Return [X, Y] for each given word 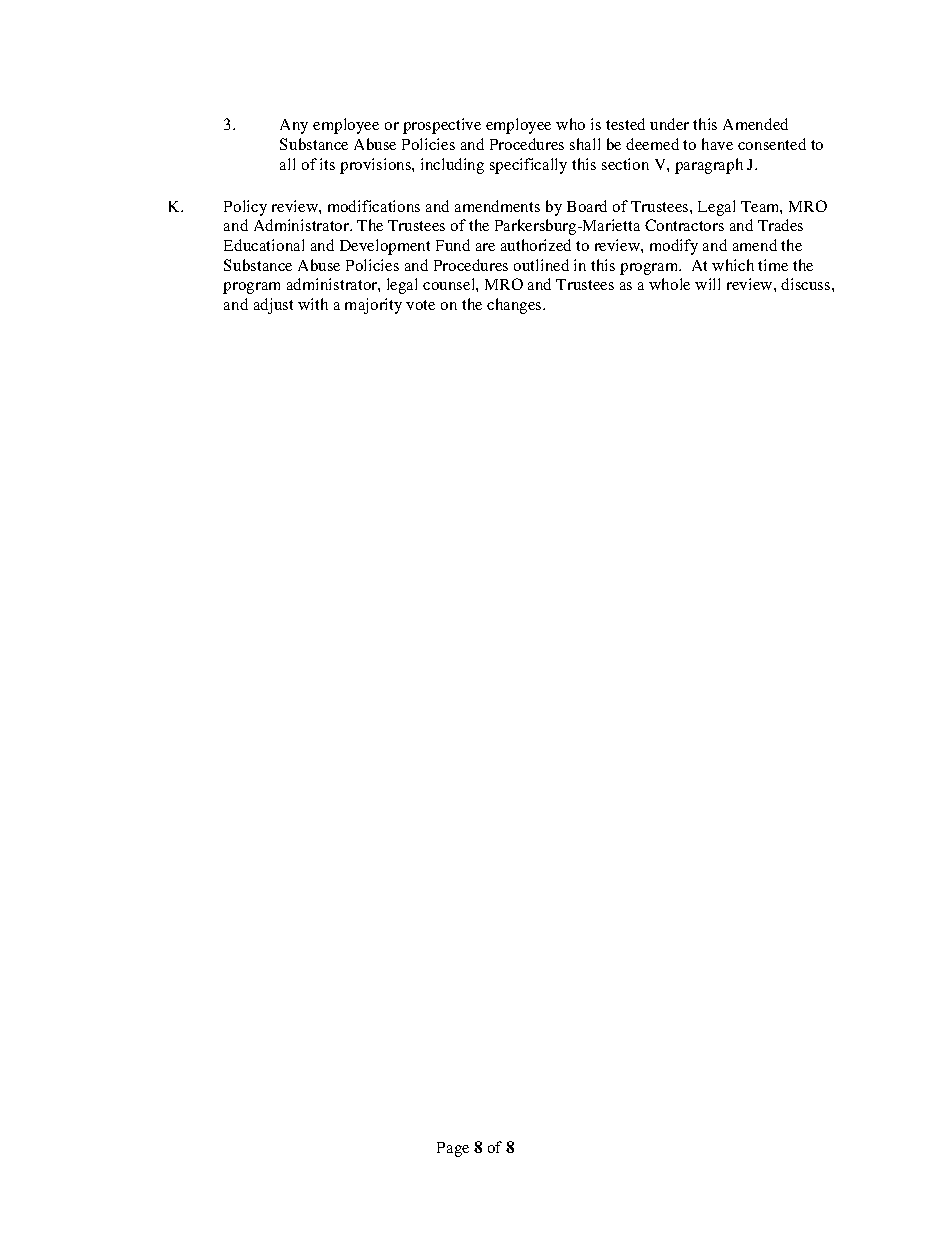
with [313, 304]
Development [385, 247]
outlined [541, 265]
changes [515, 306]
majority [373, 306]
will [707, 284]
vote [420, 305]
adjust [273, 306]
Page [453, 1149]
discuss [807, 284]
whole [669, 284]
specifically [528, 166]
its [327, 164]
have [717, 144]
